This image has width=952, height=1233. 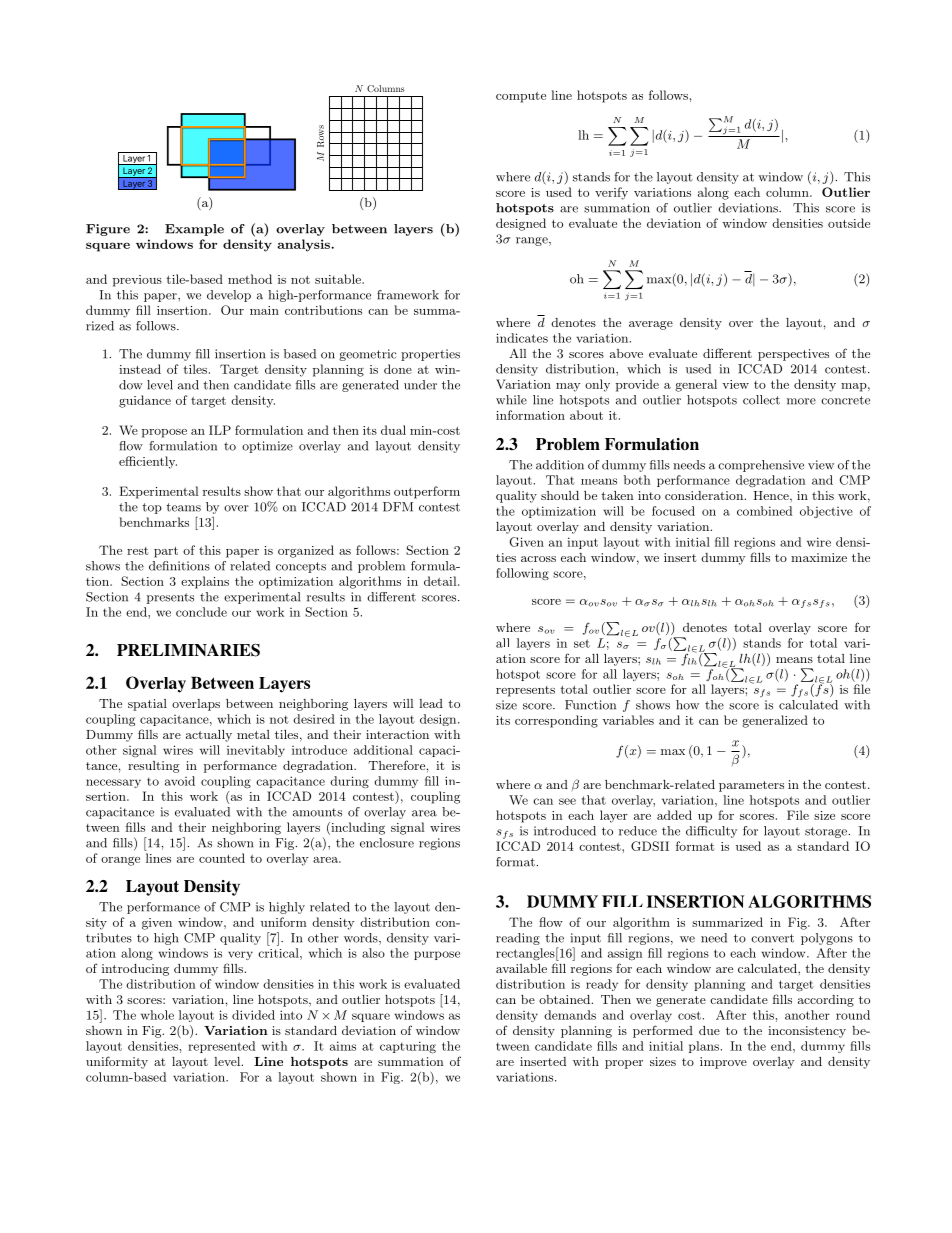 What do you see at coordinates (761, 400) in the image?
I see `collect` at bounding box center [761, 400].
